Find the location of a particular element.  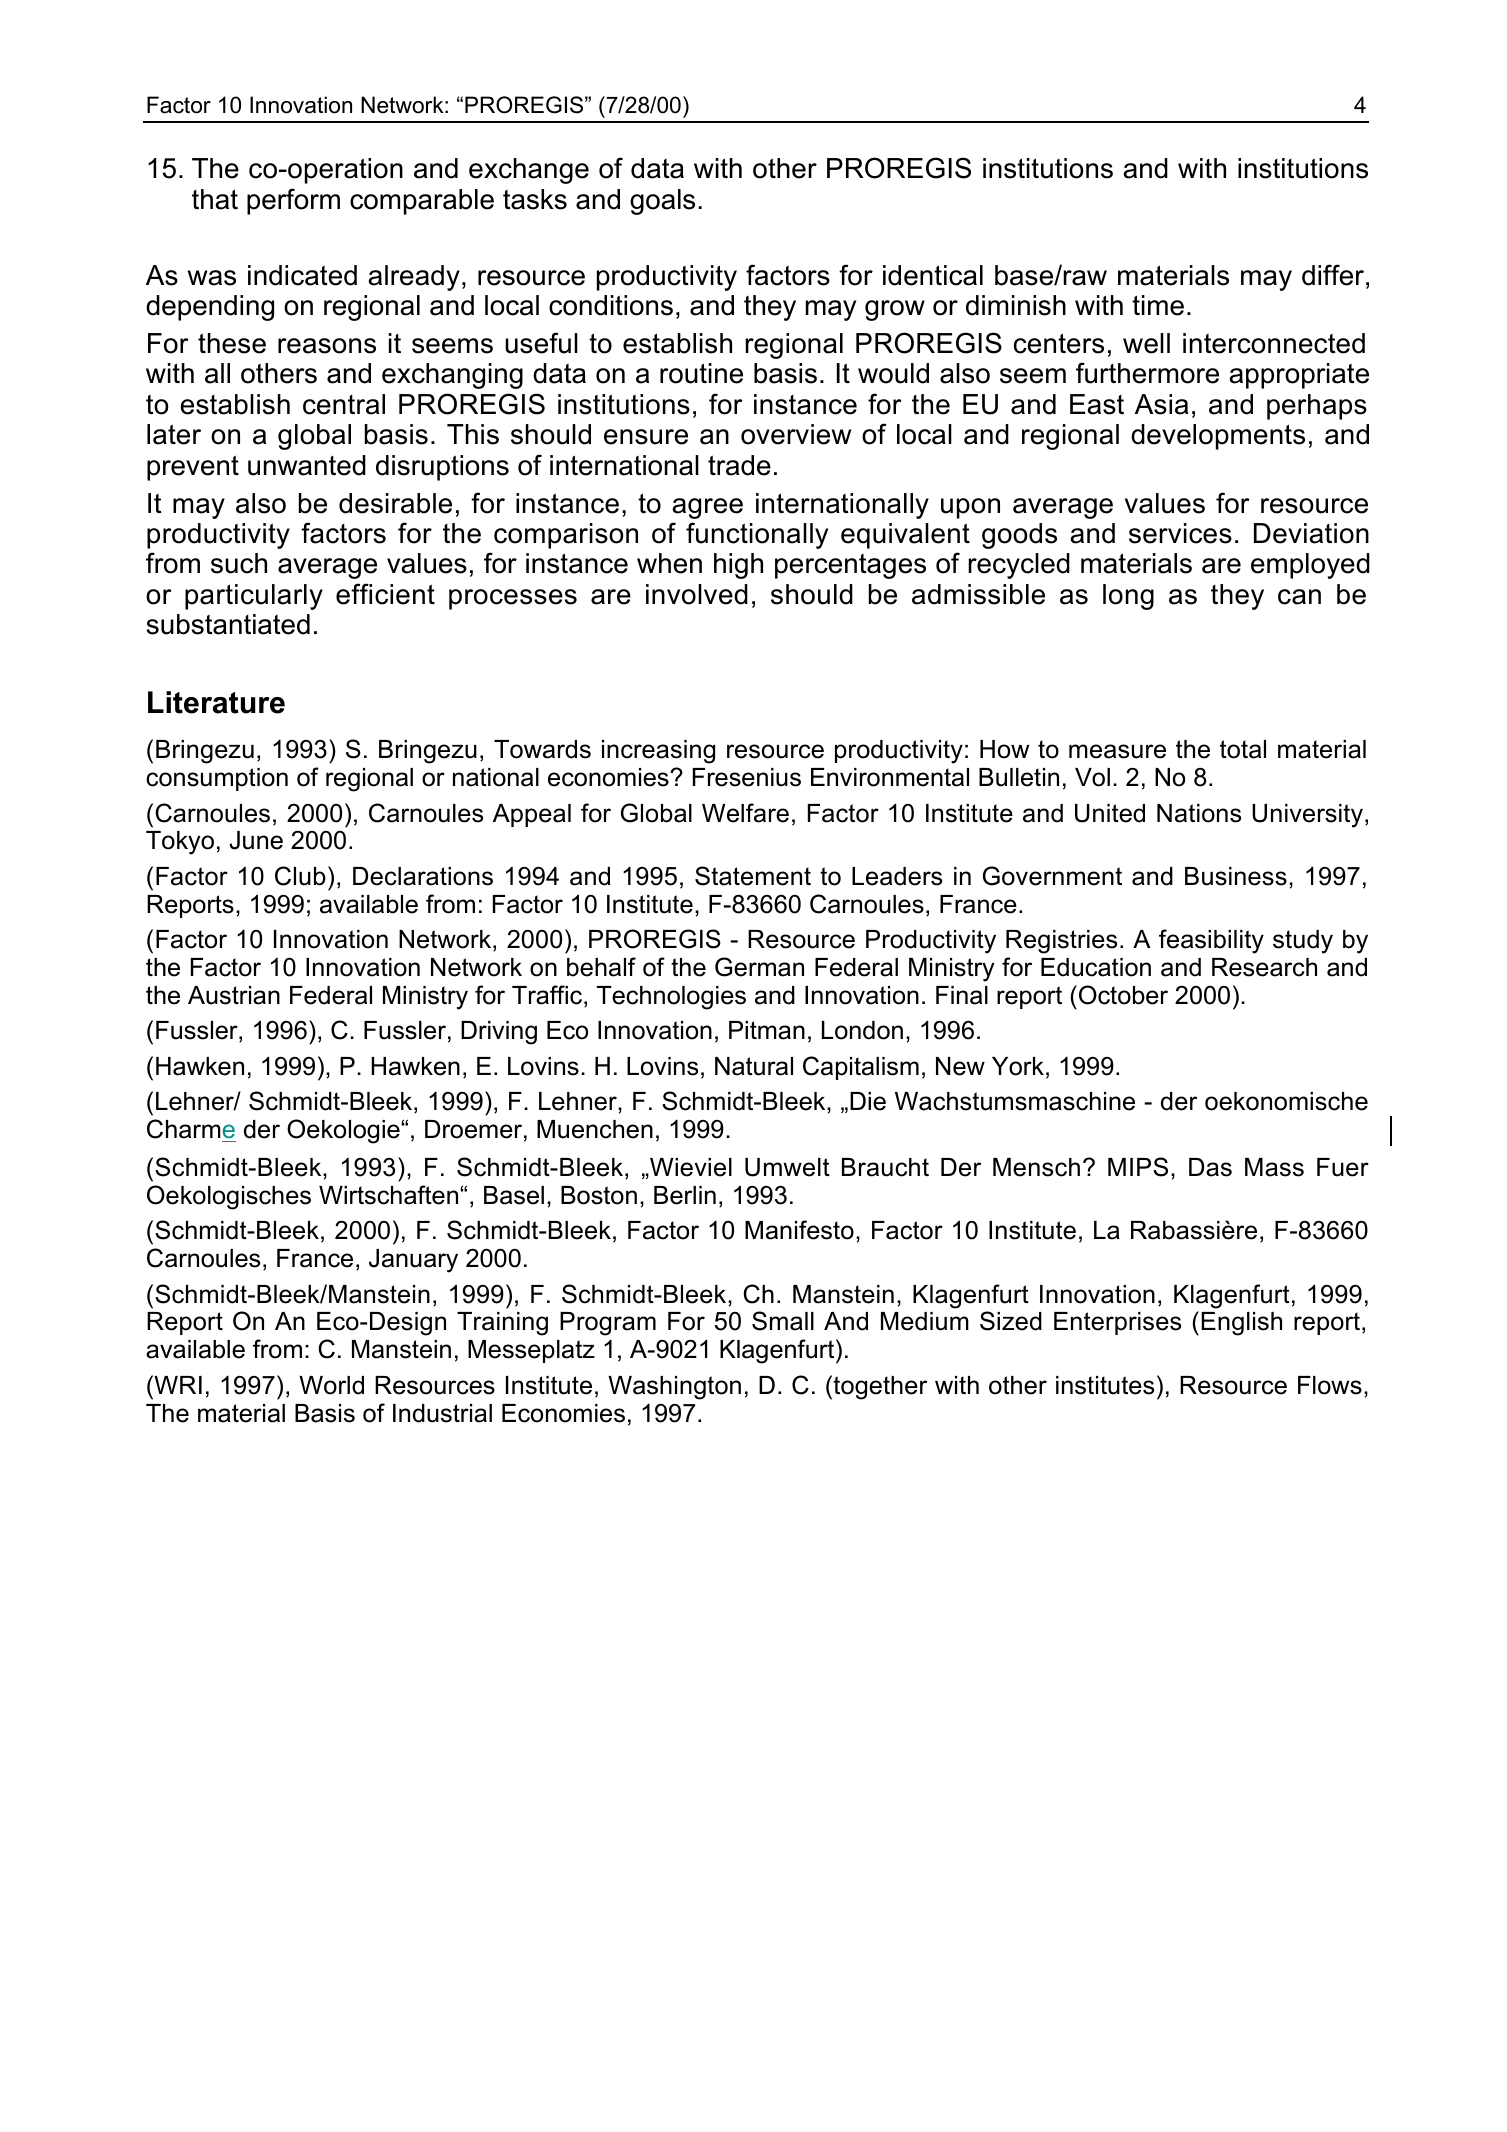

goals is located at coordinates (662, 202).
